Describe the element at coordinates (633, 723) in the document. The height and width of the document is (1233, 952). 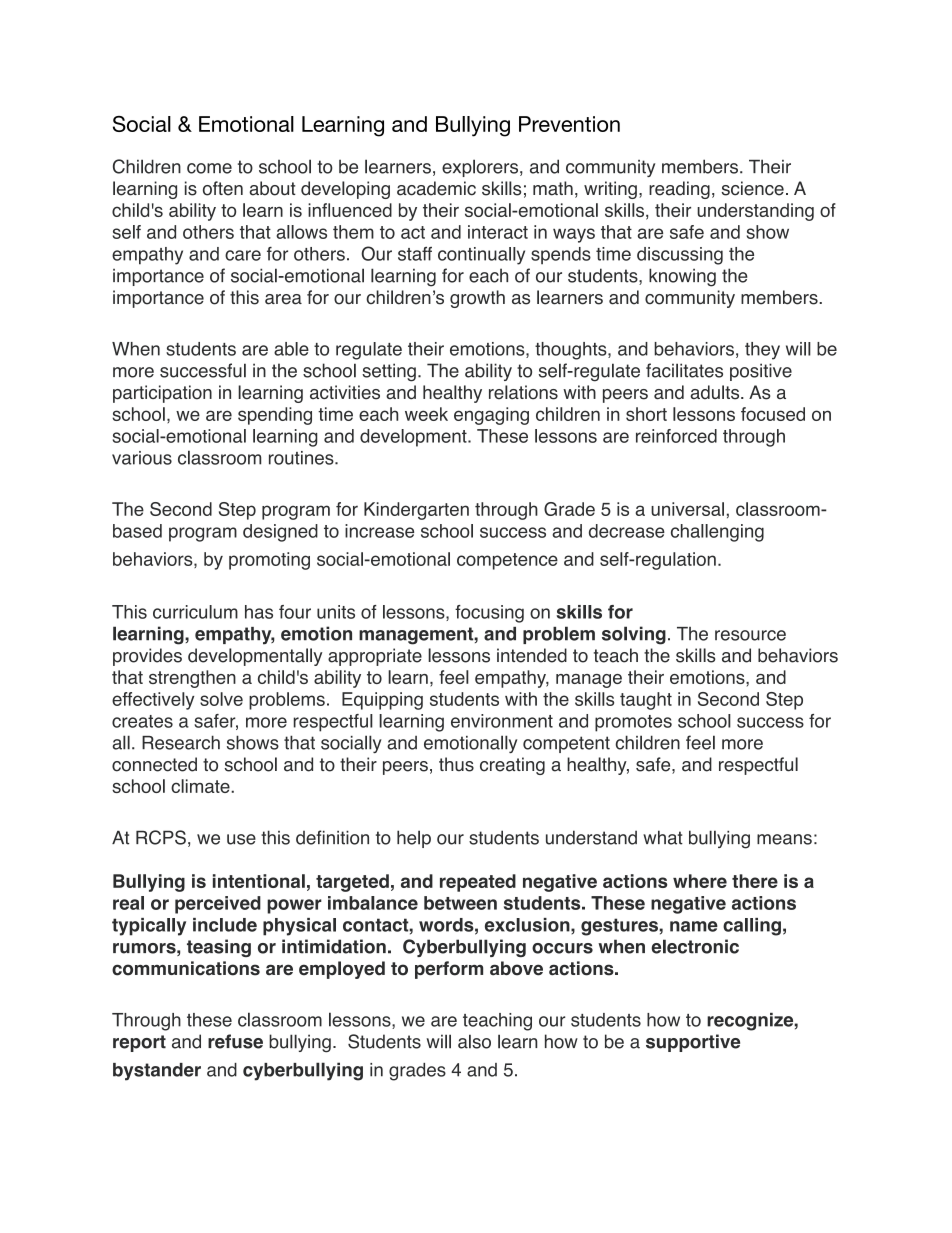
I see `promotes` at that location.
